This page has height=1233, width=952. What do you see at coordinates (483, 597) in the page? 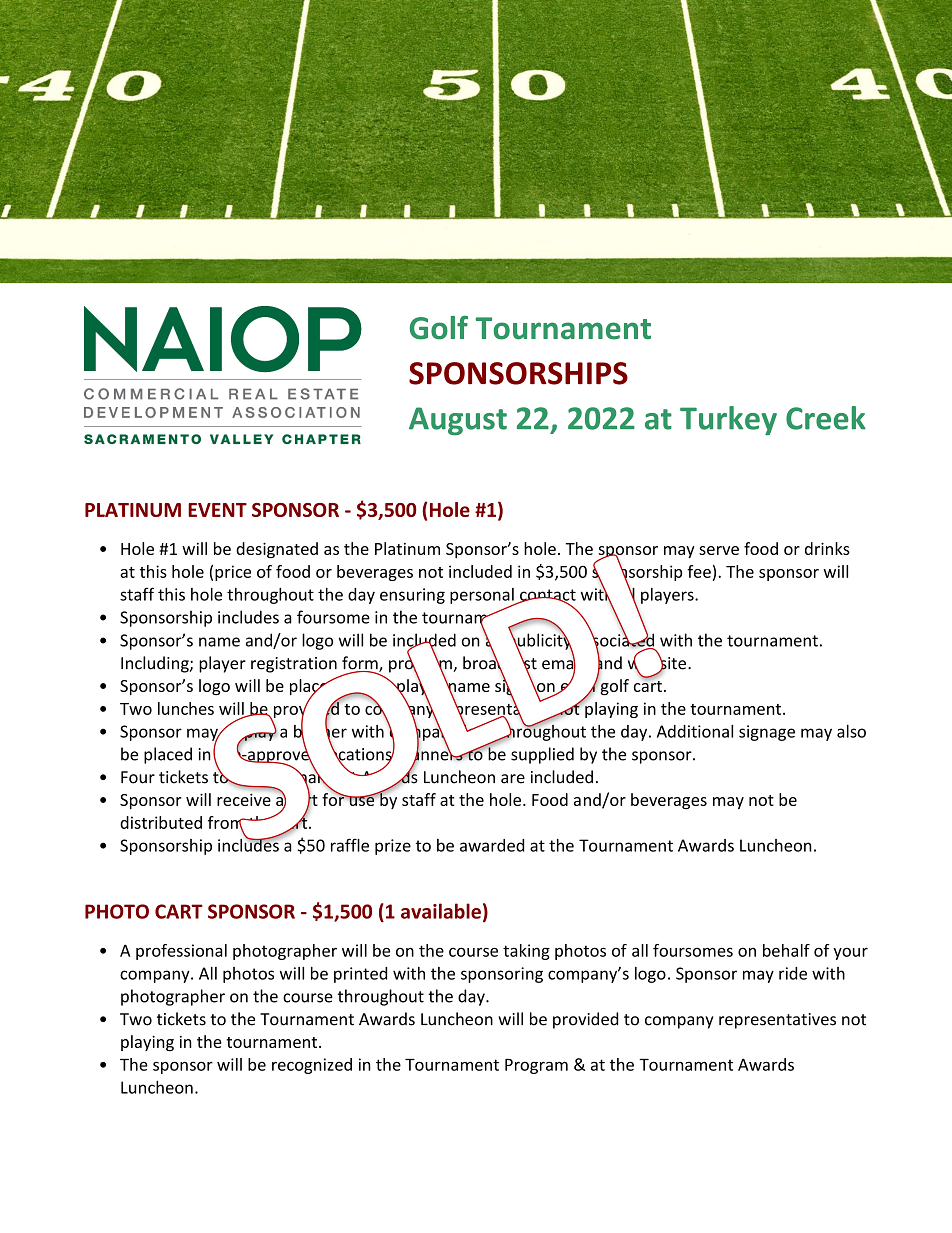
I see `personal` at bounding box center [483, 597].
